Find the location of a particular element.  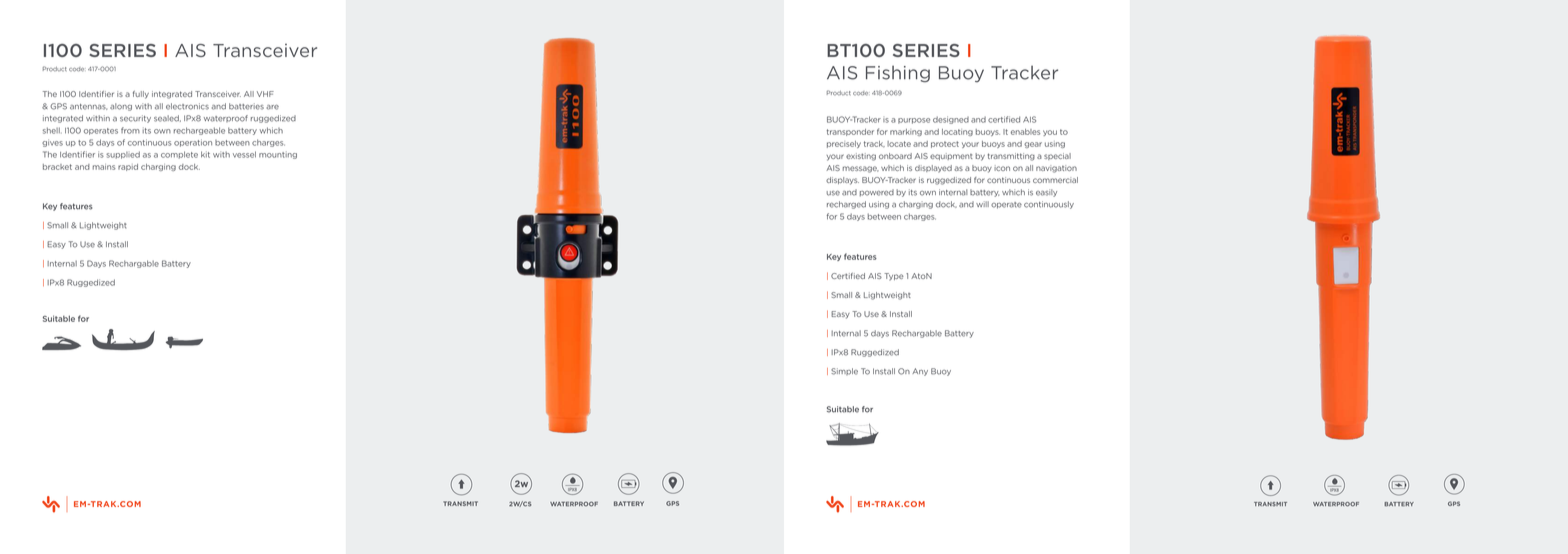

Type is located at coordinates (894, 277).
